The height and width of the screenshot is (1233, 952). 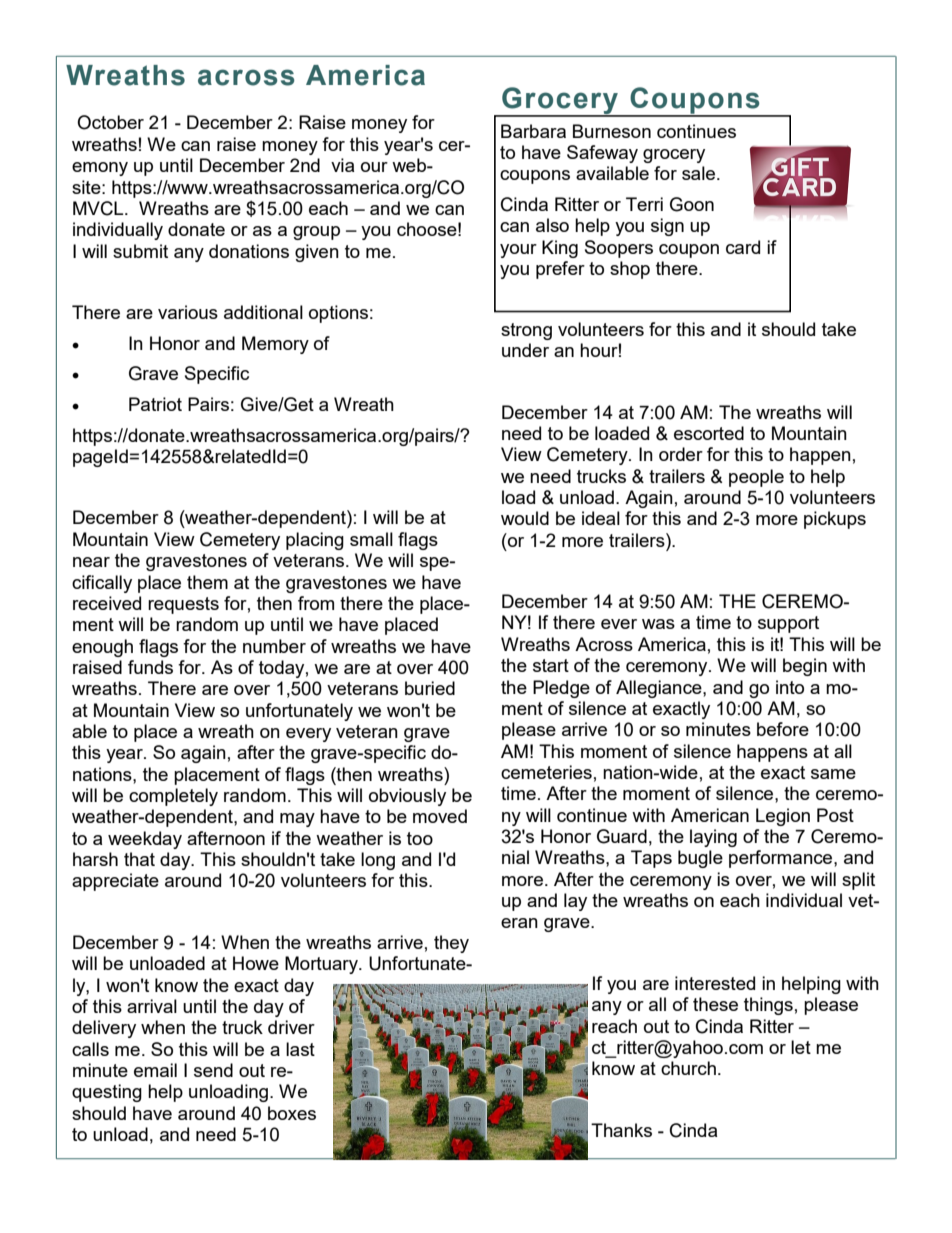 What do you see at coordinates (700, 173) in the screenshot?
I see `sale` at bounding box center [700, 173].
